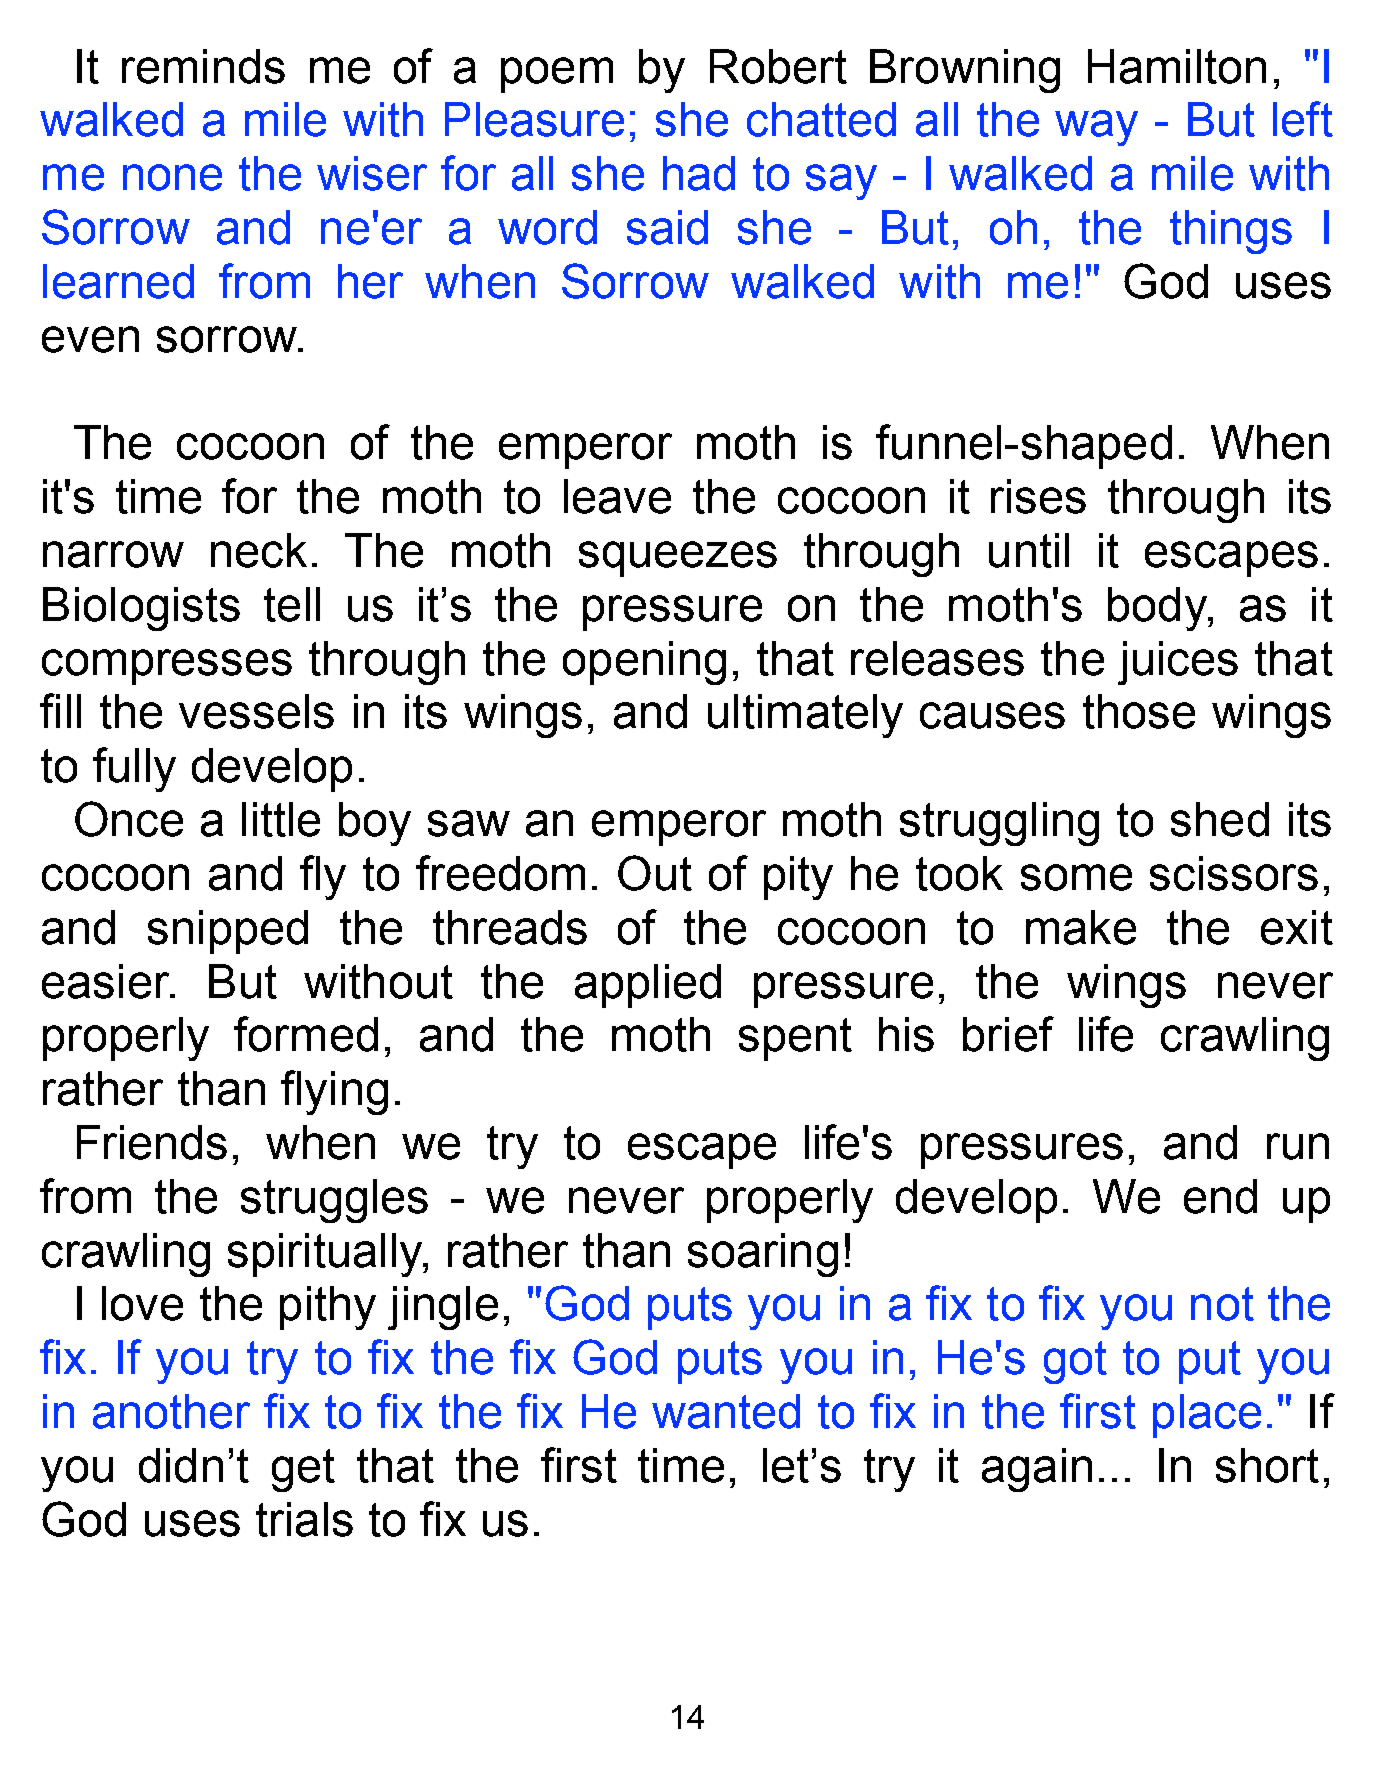  I want to click on wanted, so click(726, 1411).
